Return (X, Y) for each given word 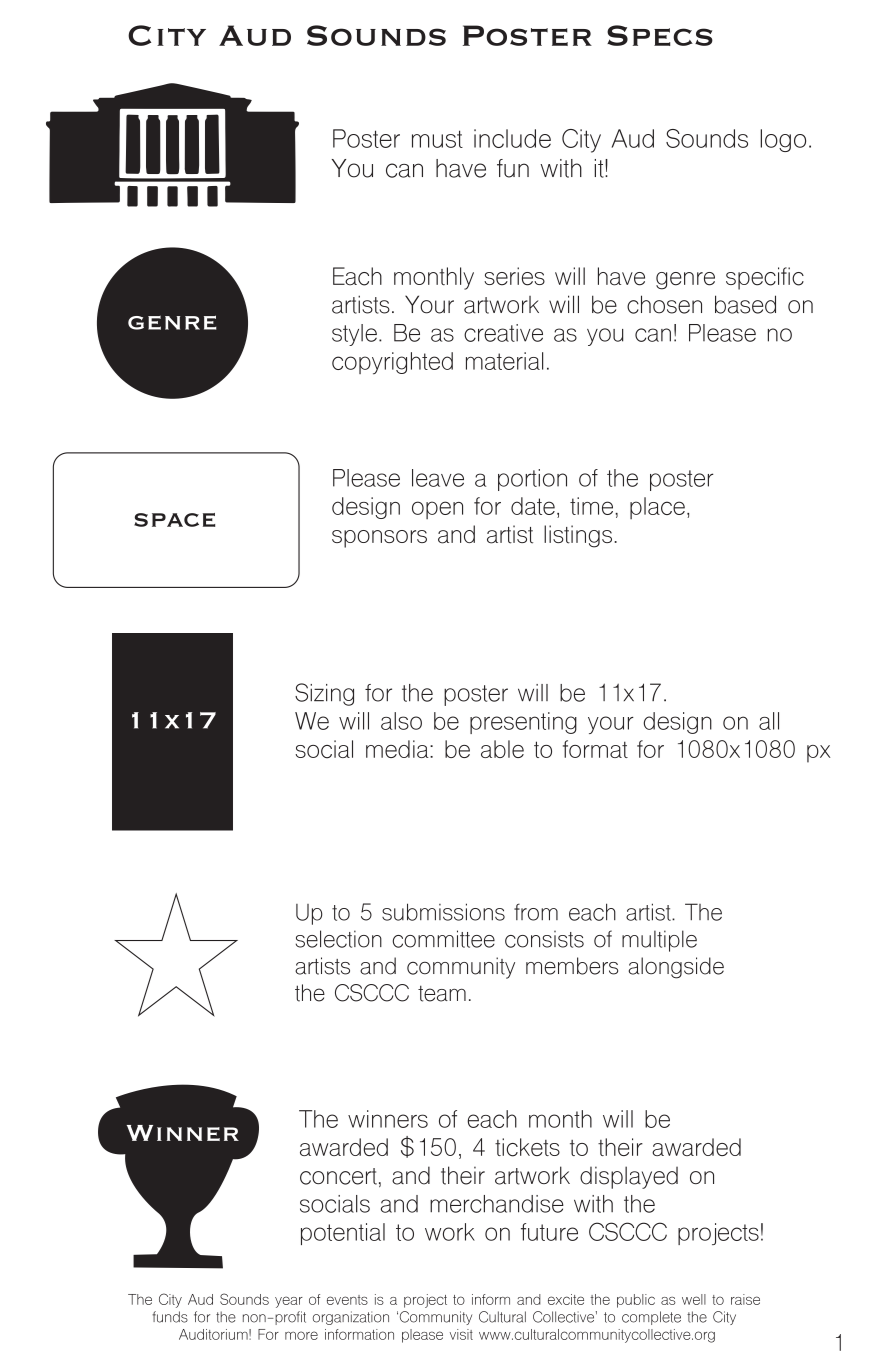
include (512, 138)
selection (339, 939)
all (769, 721)
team (442, 993)
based (745, 304)
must (437, 139)
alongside (676, 968)
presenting (523, 723)
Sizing (324, 694)
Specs (660, 35)
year (289, 1302)
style (354, 335)
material (504, 361)
